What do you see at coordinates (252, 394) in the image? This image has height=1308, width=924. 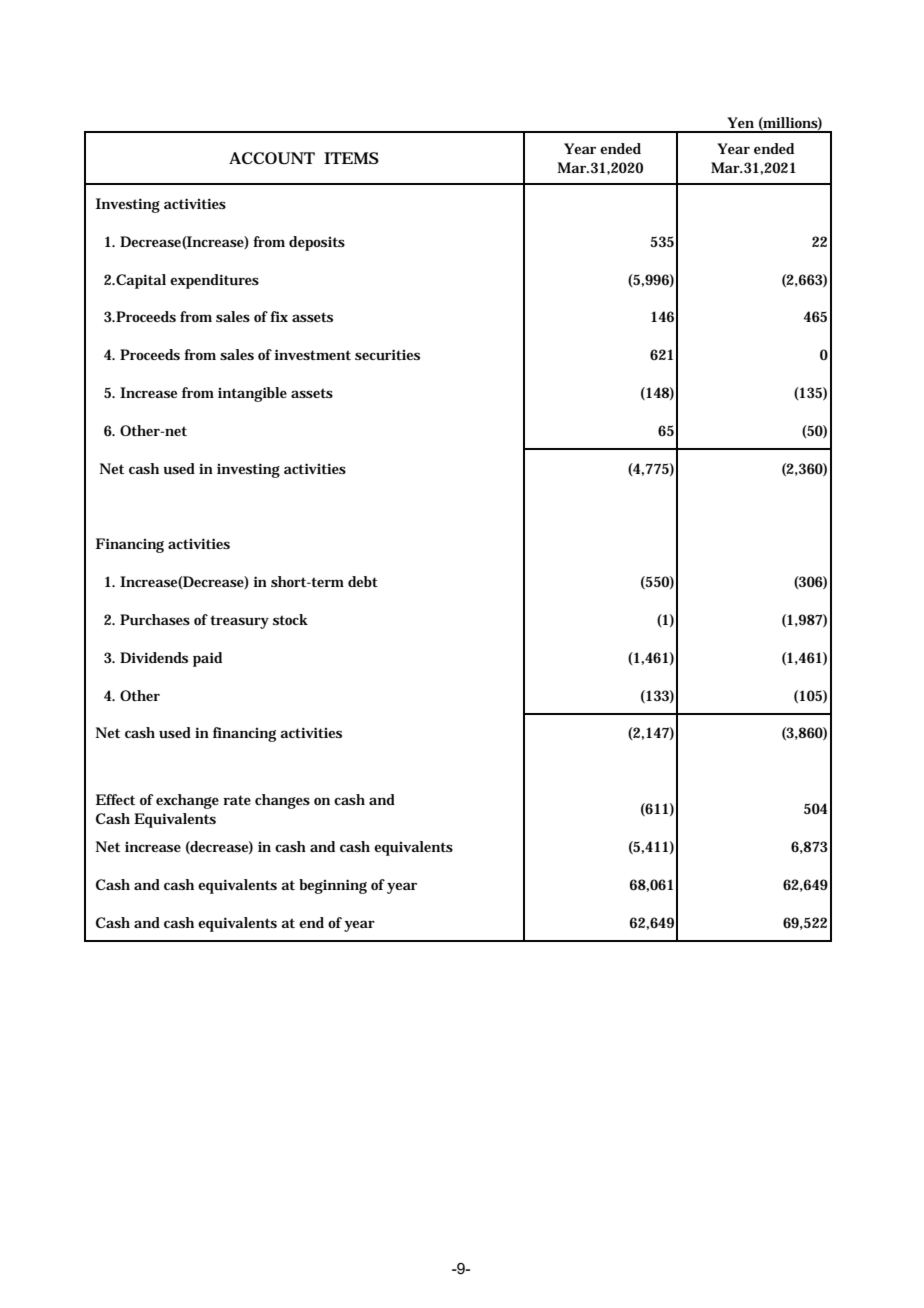 I see `intangible` at bounding box center [252, 394].
